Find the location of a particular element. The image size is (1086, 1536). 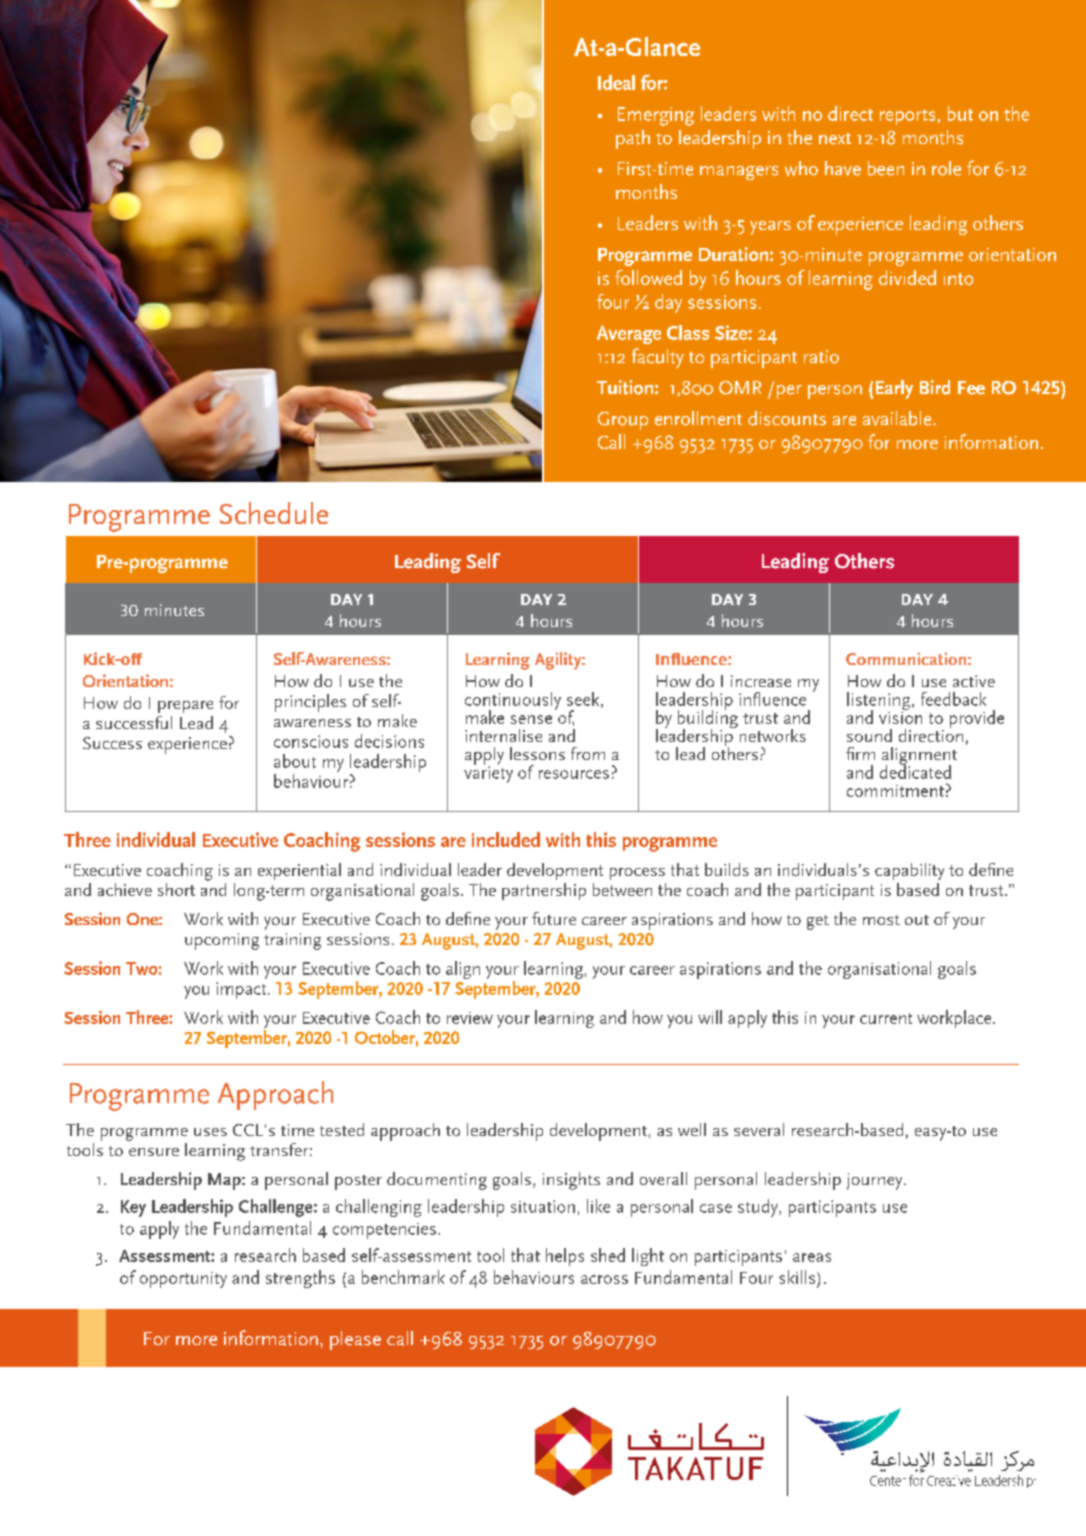

Early is located at coordinates (894, 389).
